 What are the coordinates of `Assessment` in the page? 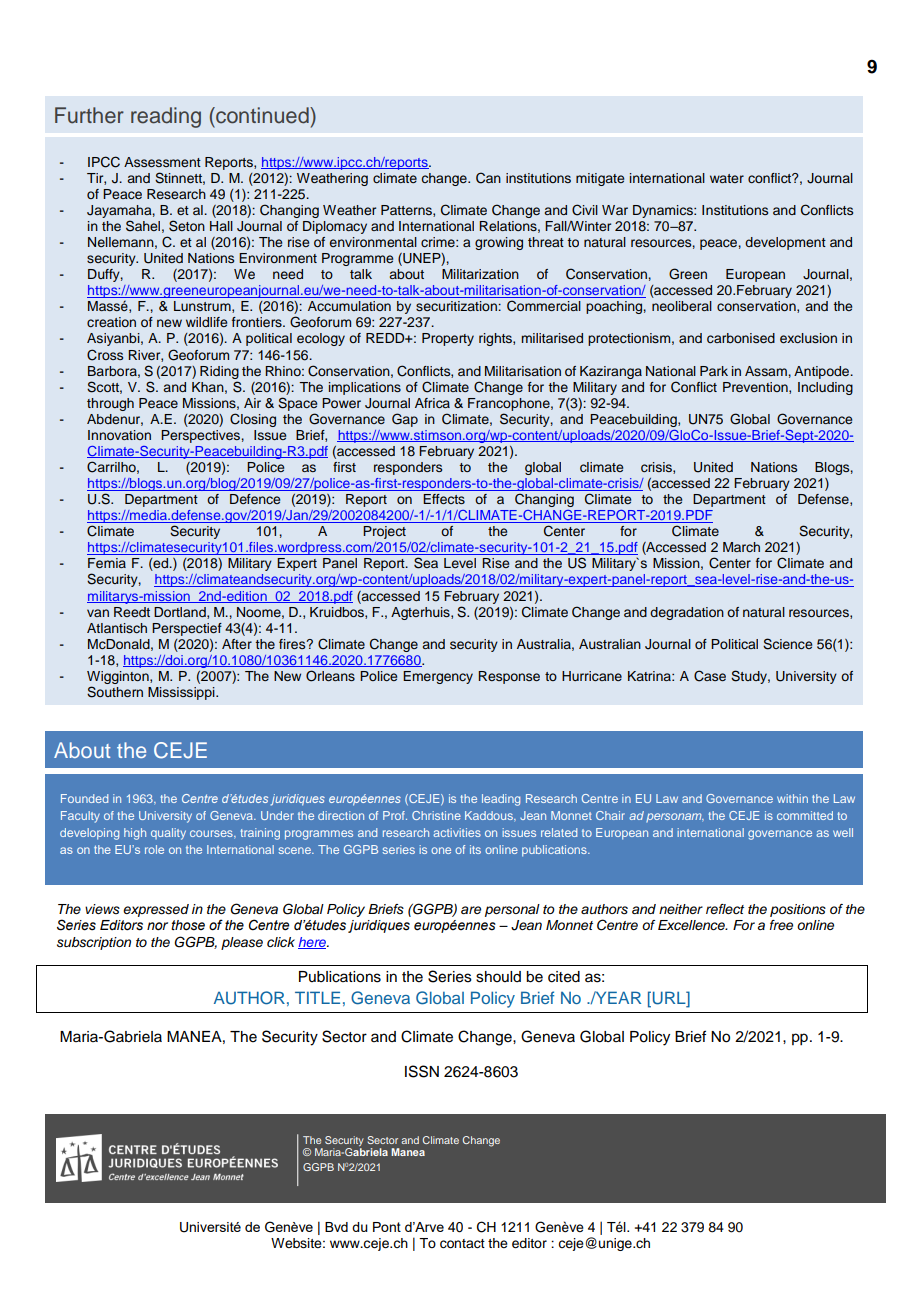 It's located at (162, 162).
